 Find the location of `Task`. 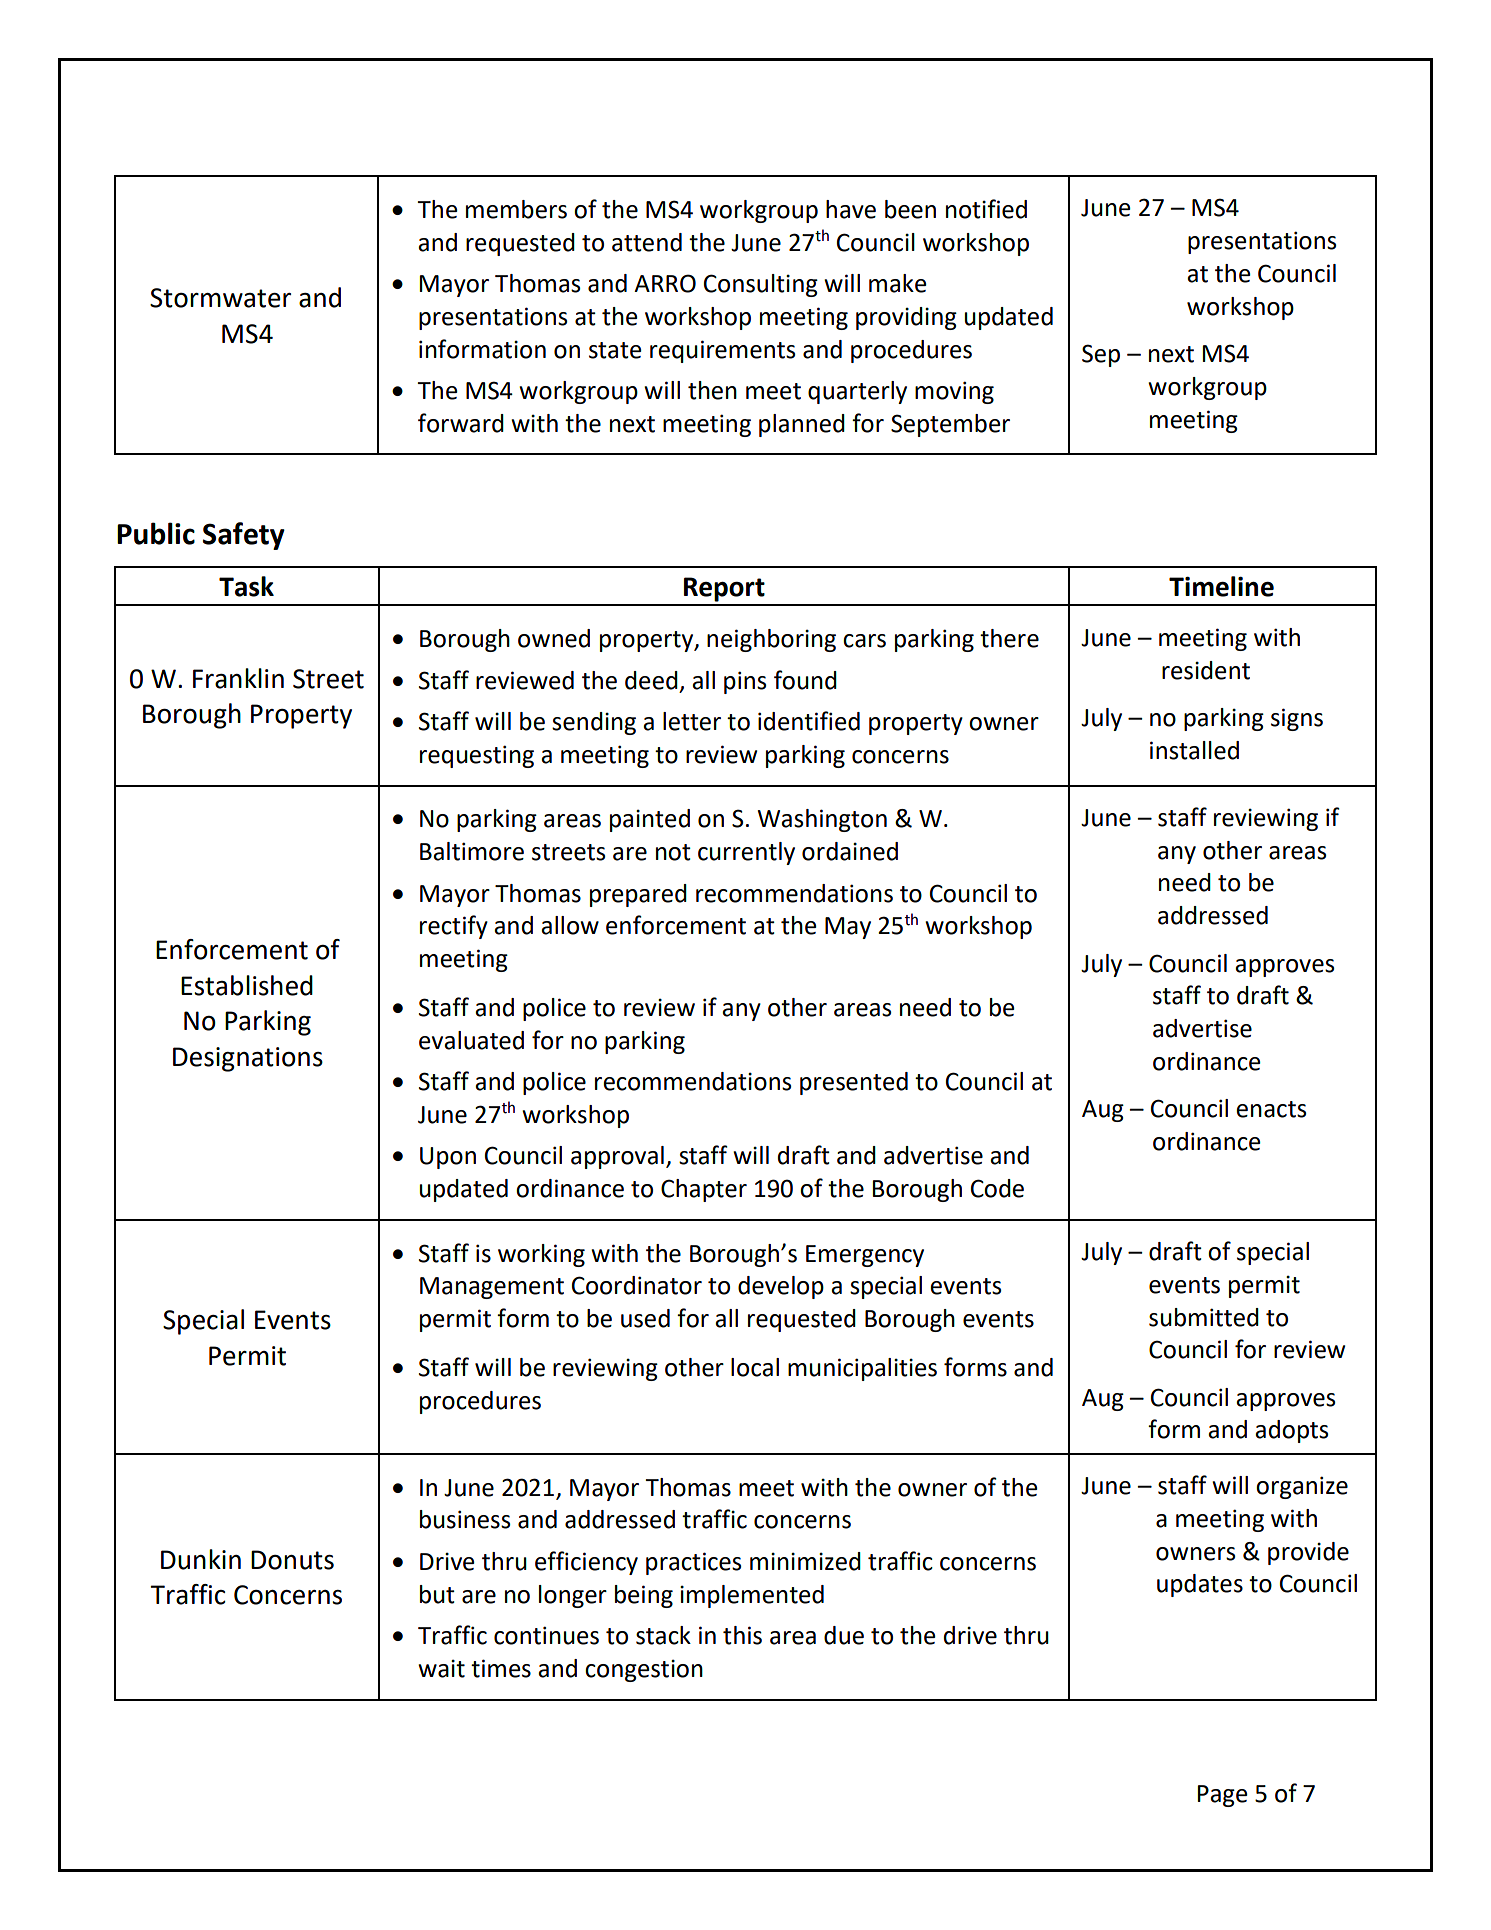

Task is located at coordinates (246, 586).
